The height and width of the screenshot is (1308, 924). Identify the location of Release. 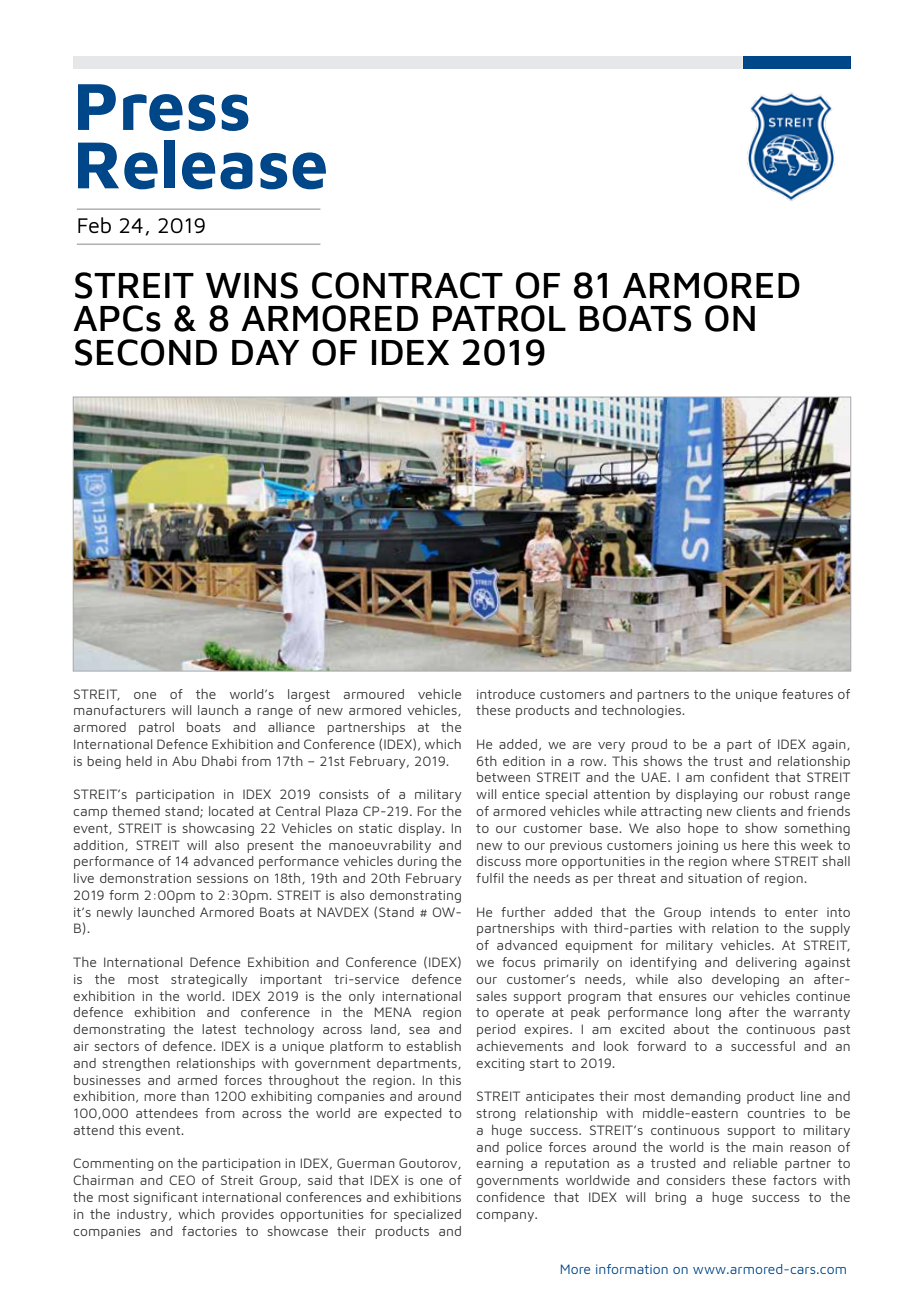
(202, 165).
